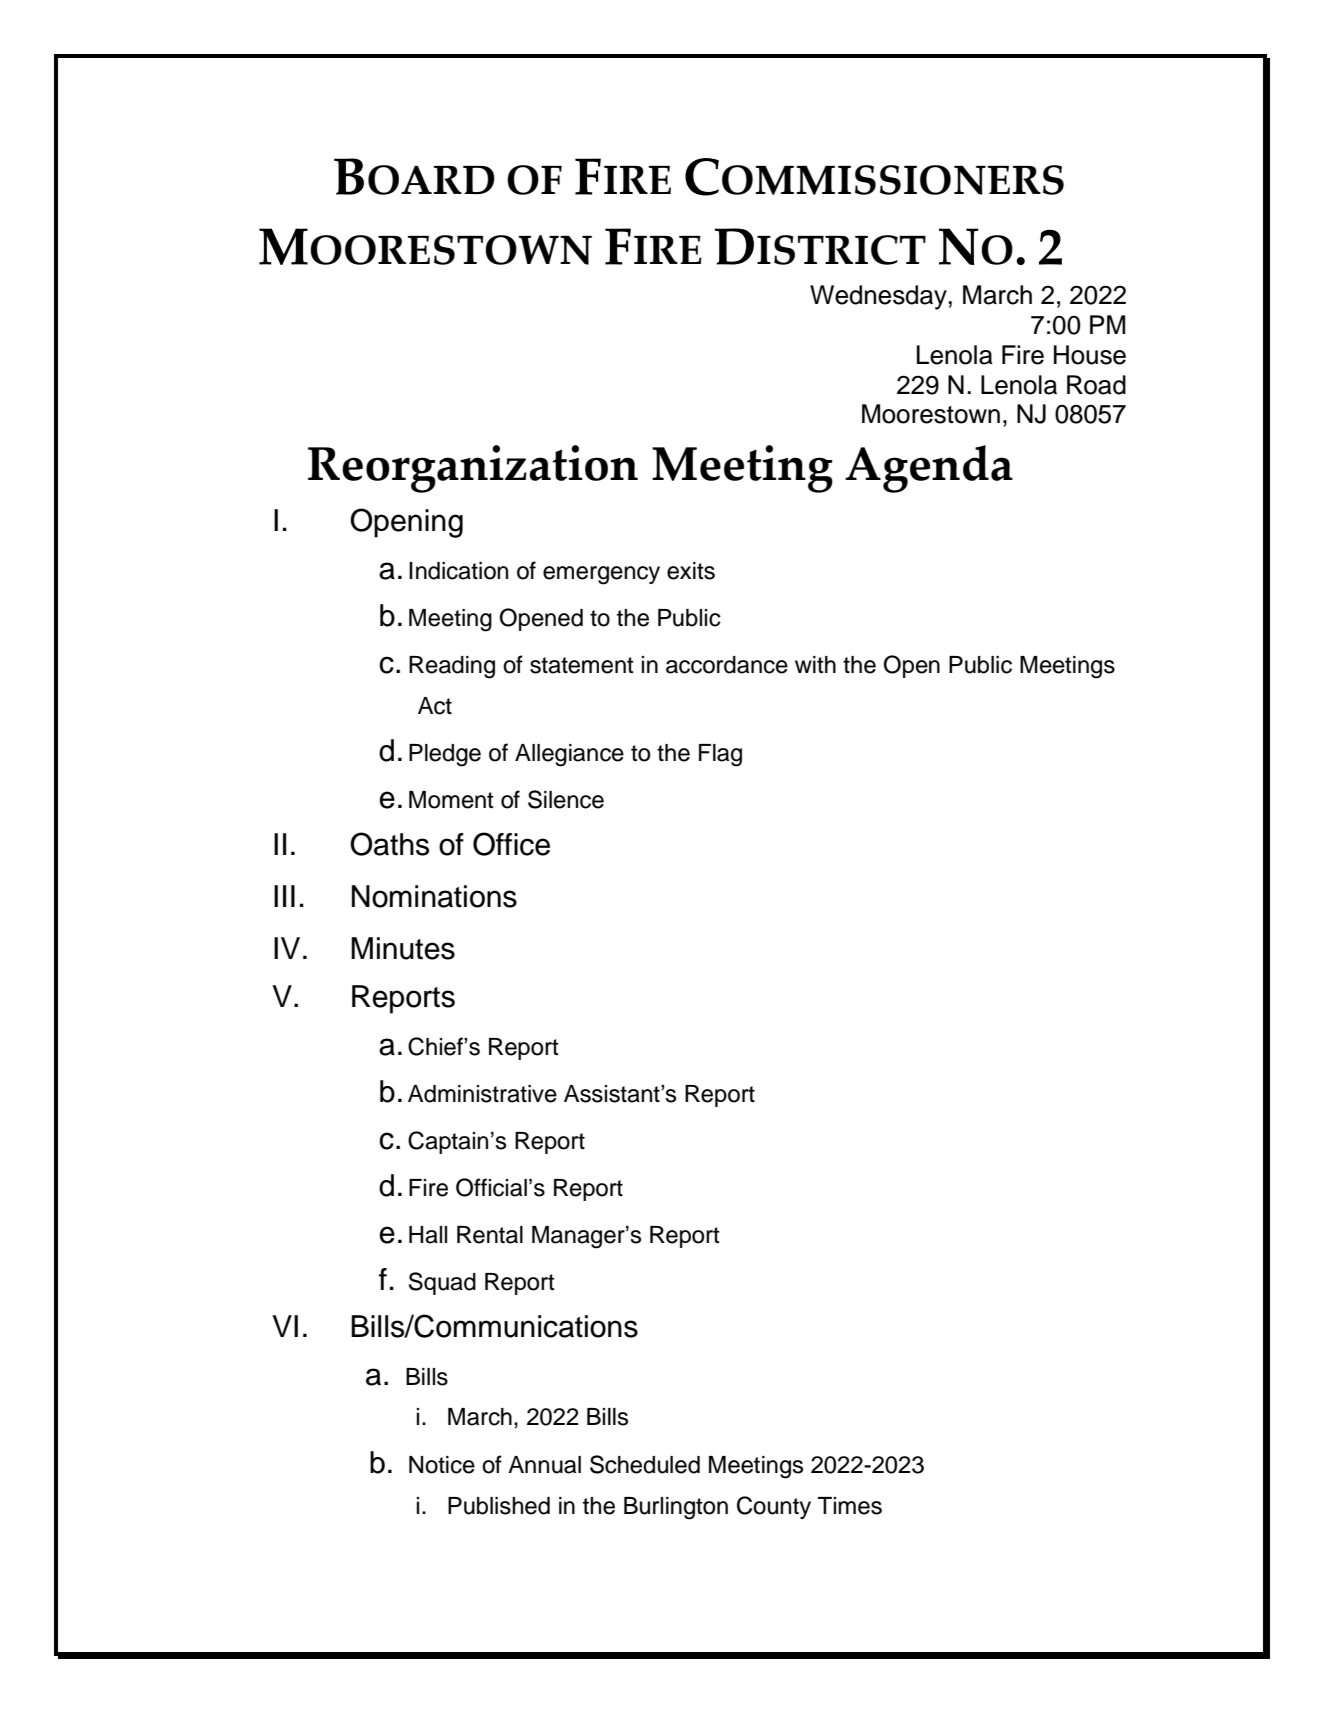  I want to click on Nominations, so click(434, 896).
